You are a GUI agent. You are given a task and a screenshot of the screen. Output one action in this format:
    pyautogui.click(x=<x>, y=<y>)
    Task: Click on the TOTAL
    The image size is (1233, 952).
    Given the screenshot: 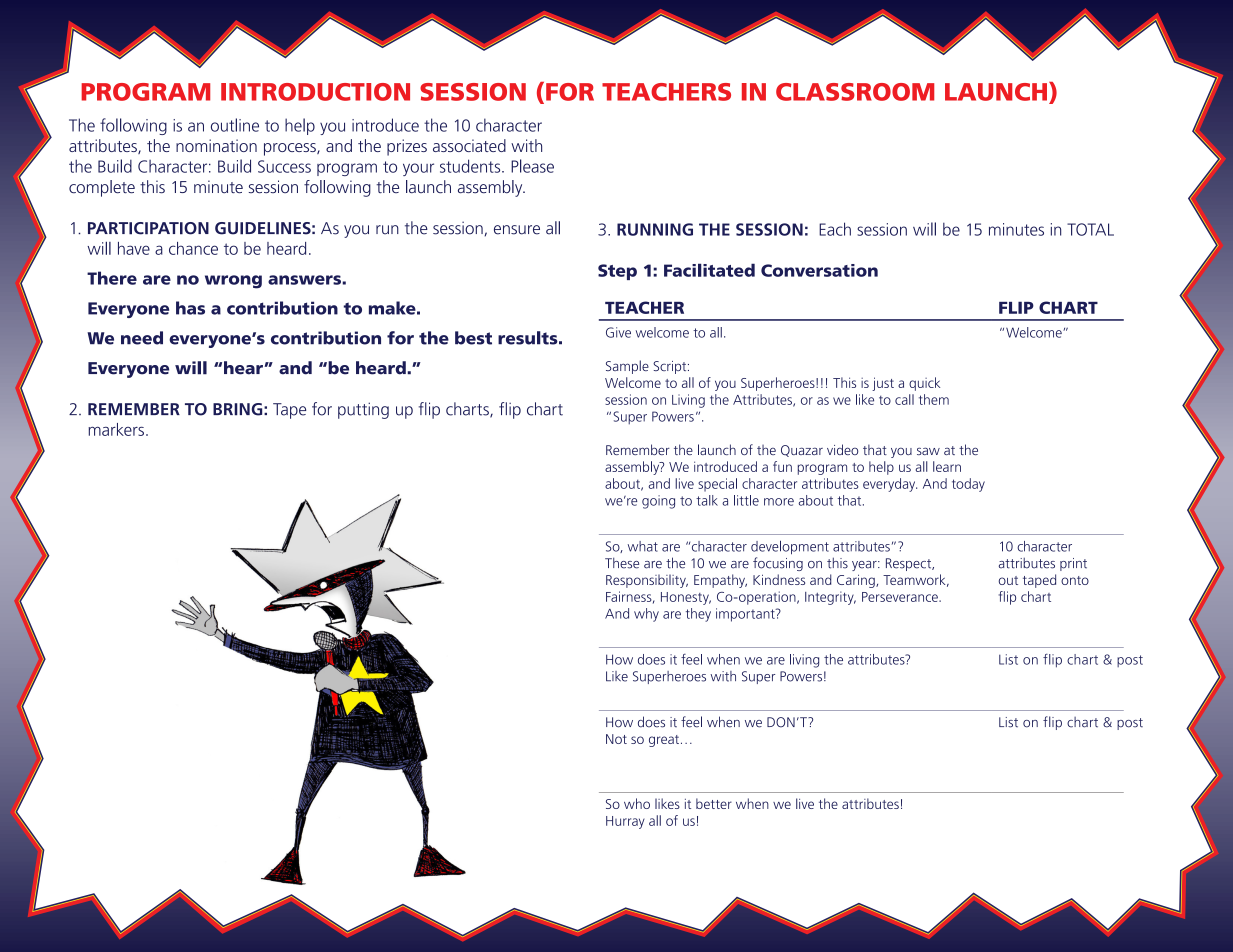 What is the action you would take?
    pyautogui.click(x=1090, y=229)
